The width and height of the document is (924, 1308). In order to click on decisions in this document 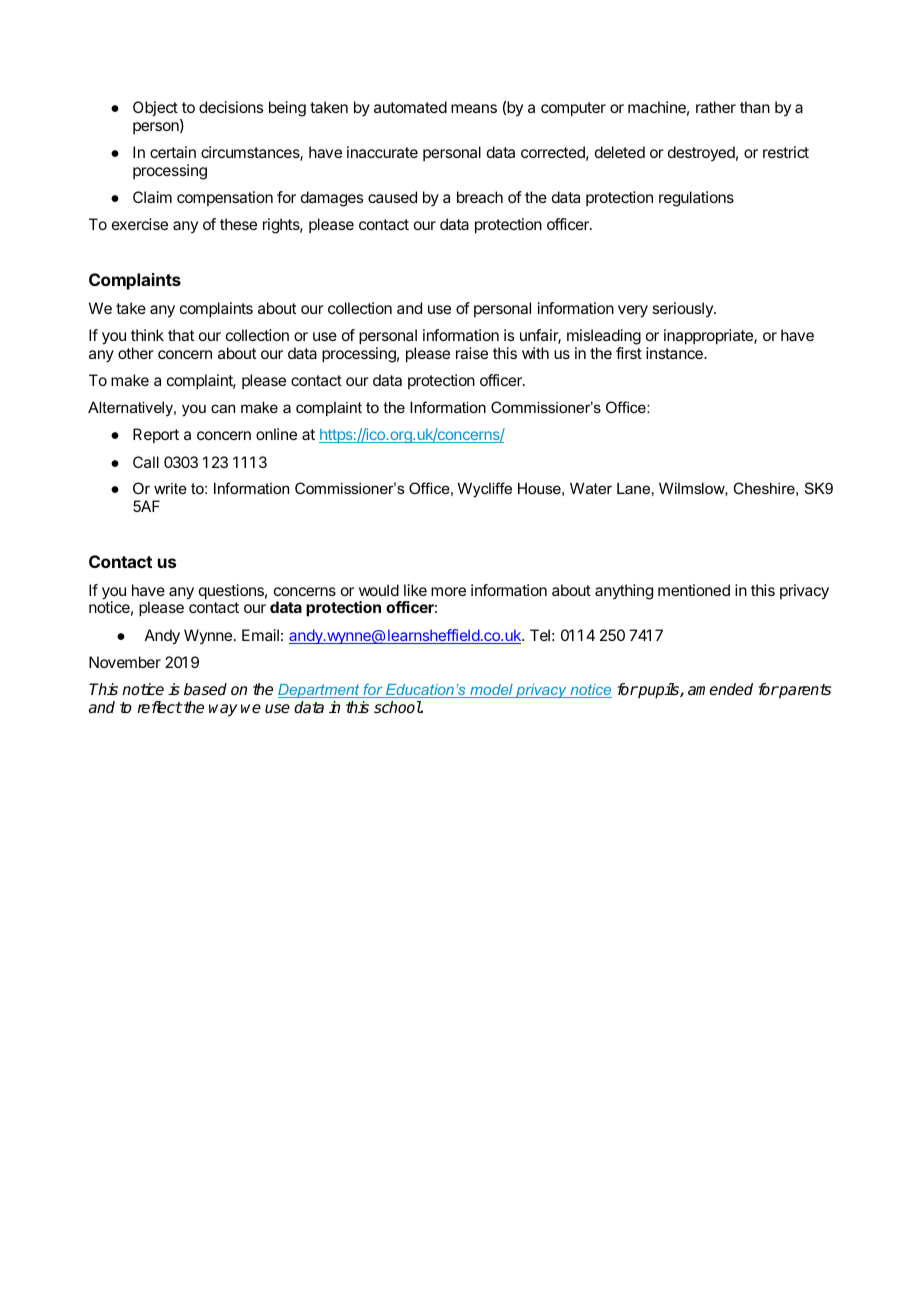, I will do `click(231, 107)`.
